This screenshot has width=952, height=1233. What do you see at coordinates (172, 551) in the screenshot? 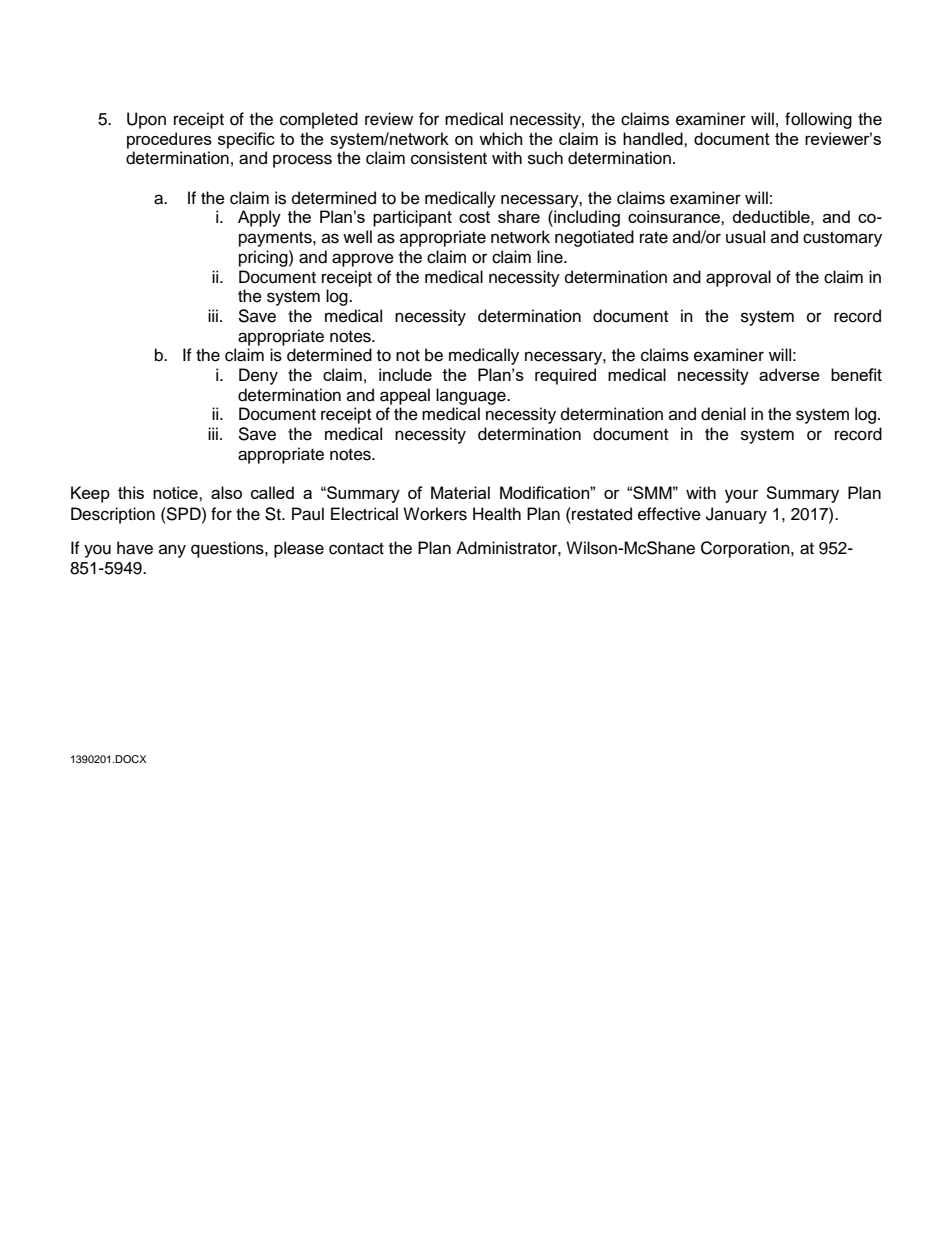
I see `any` at bounding box center [172, 551].
